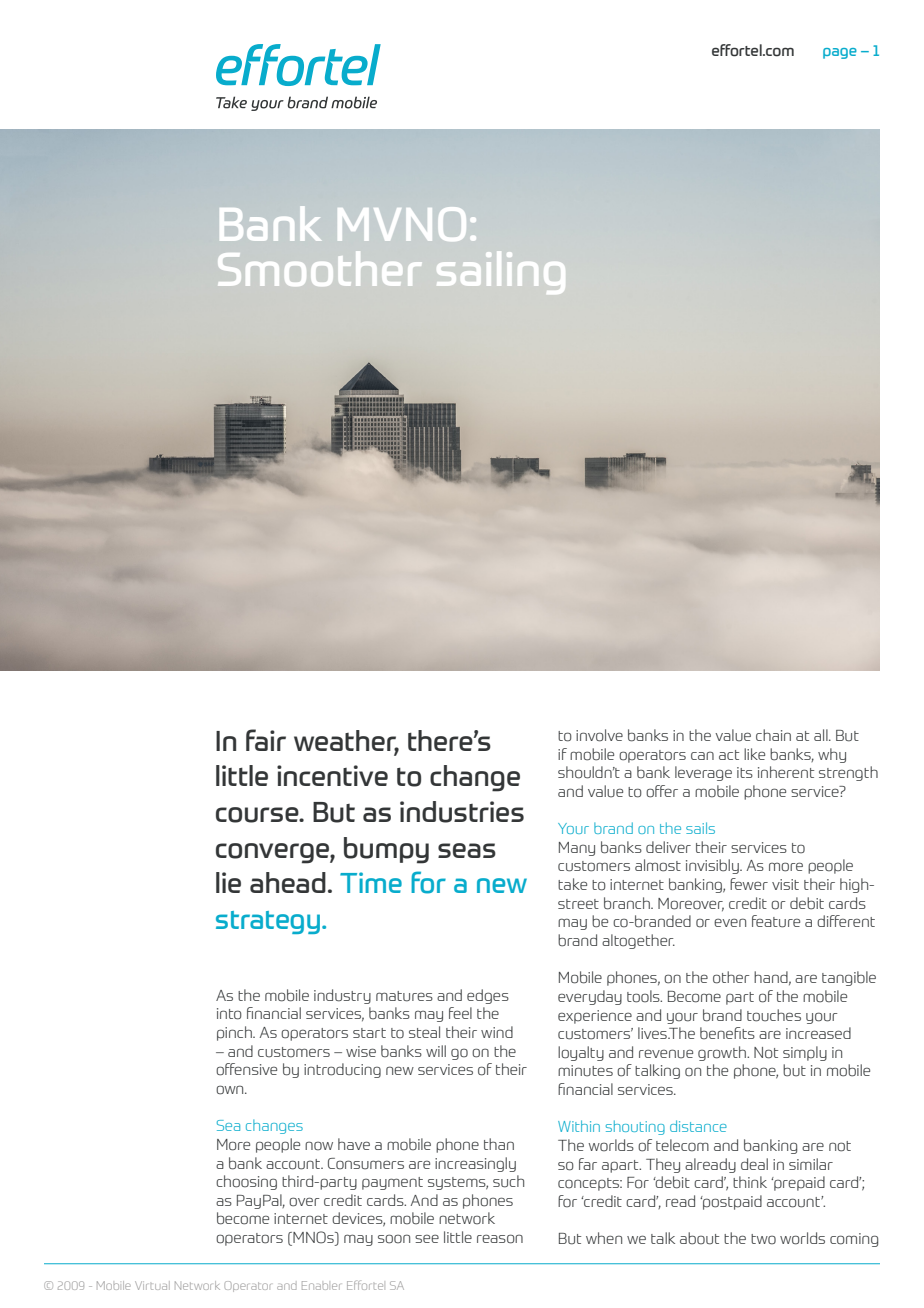 The width and height of the screenshot is (924, 1308). What do you see at coordinates (467, 850) in the screenshot?
I see `seas` at bounding box center [467, 850].
